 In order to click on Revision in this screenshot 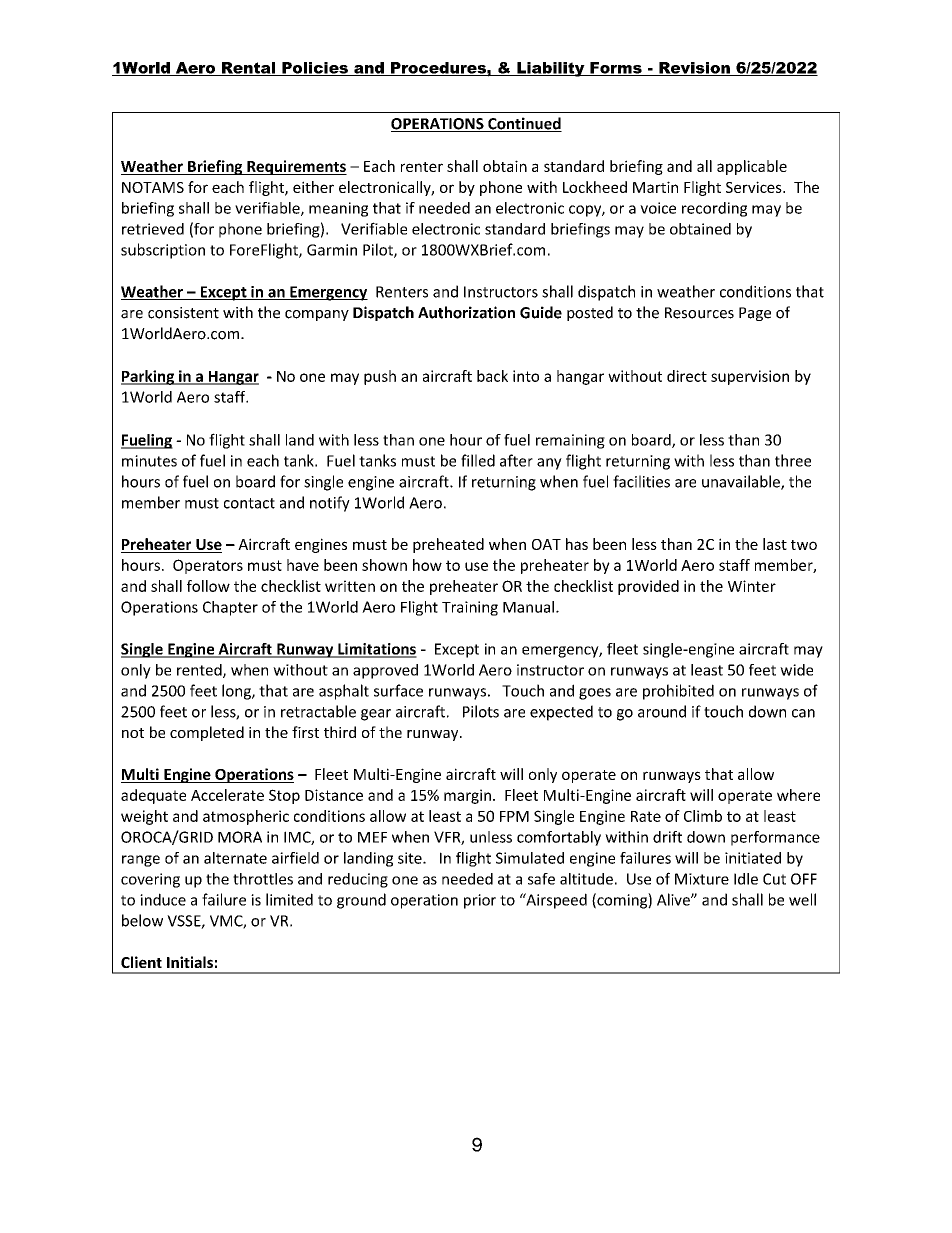, I will do `click(694, 69)`.
